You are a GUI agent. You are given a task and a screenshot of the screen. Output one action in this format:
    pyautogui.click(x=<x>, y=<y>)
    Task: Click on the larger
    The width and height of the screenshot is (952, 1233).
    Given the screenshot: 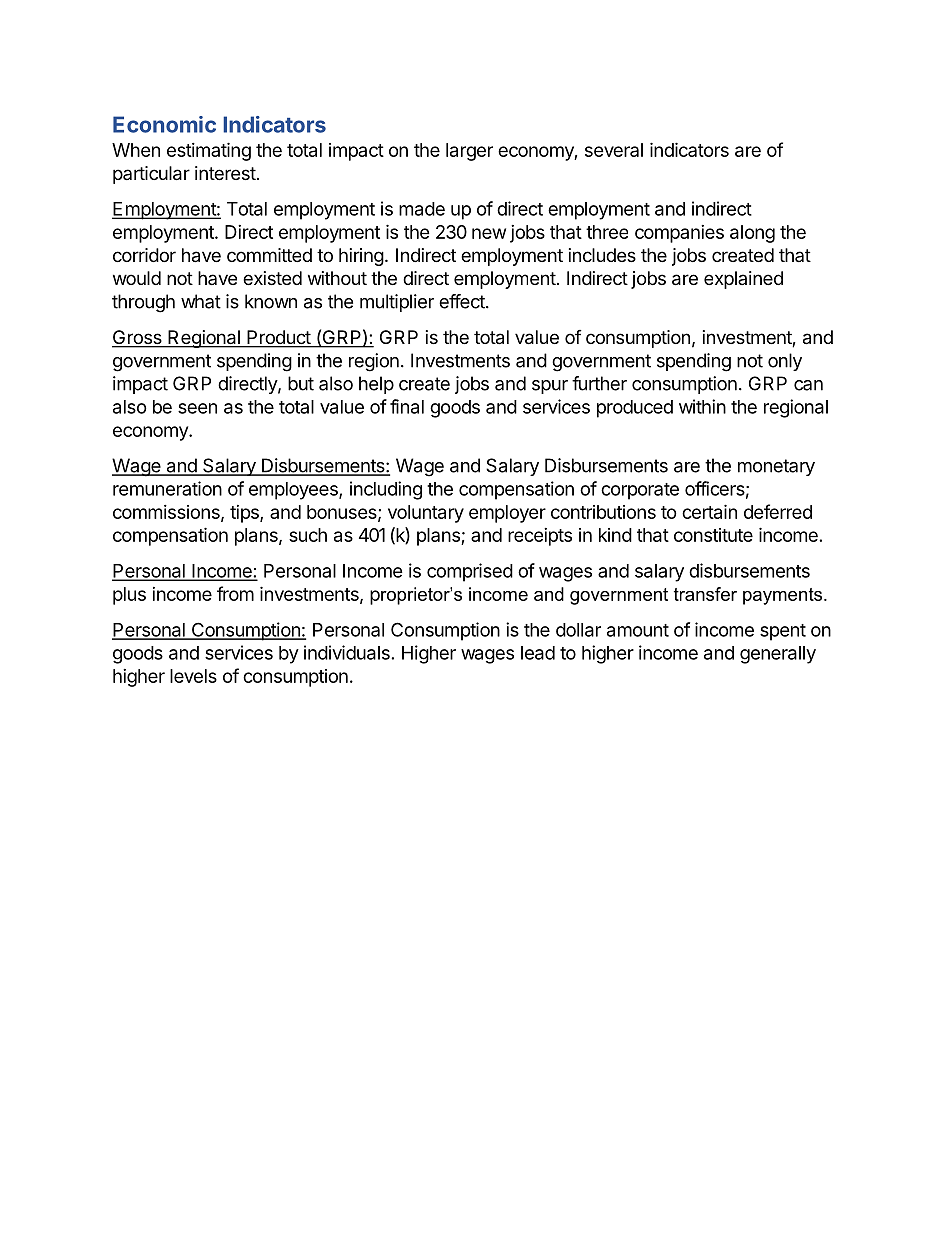 What is the action you would take?
    pyautogui.click(x=469, y=152)
